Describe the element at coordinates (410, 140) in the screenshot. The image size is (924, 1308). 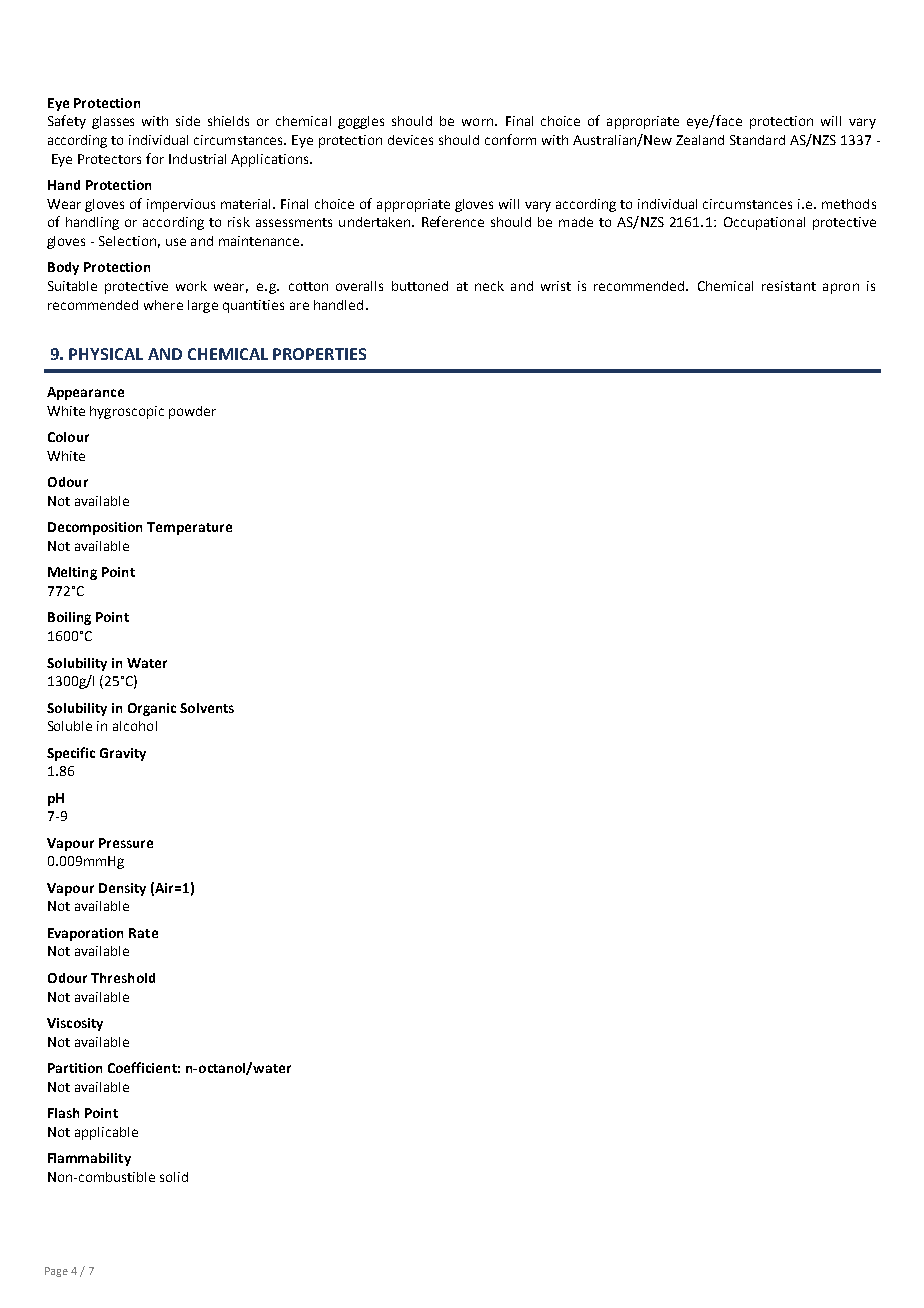
I see `devices` at that location.
